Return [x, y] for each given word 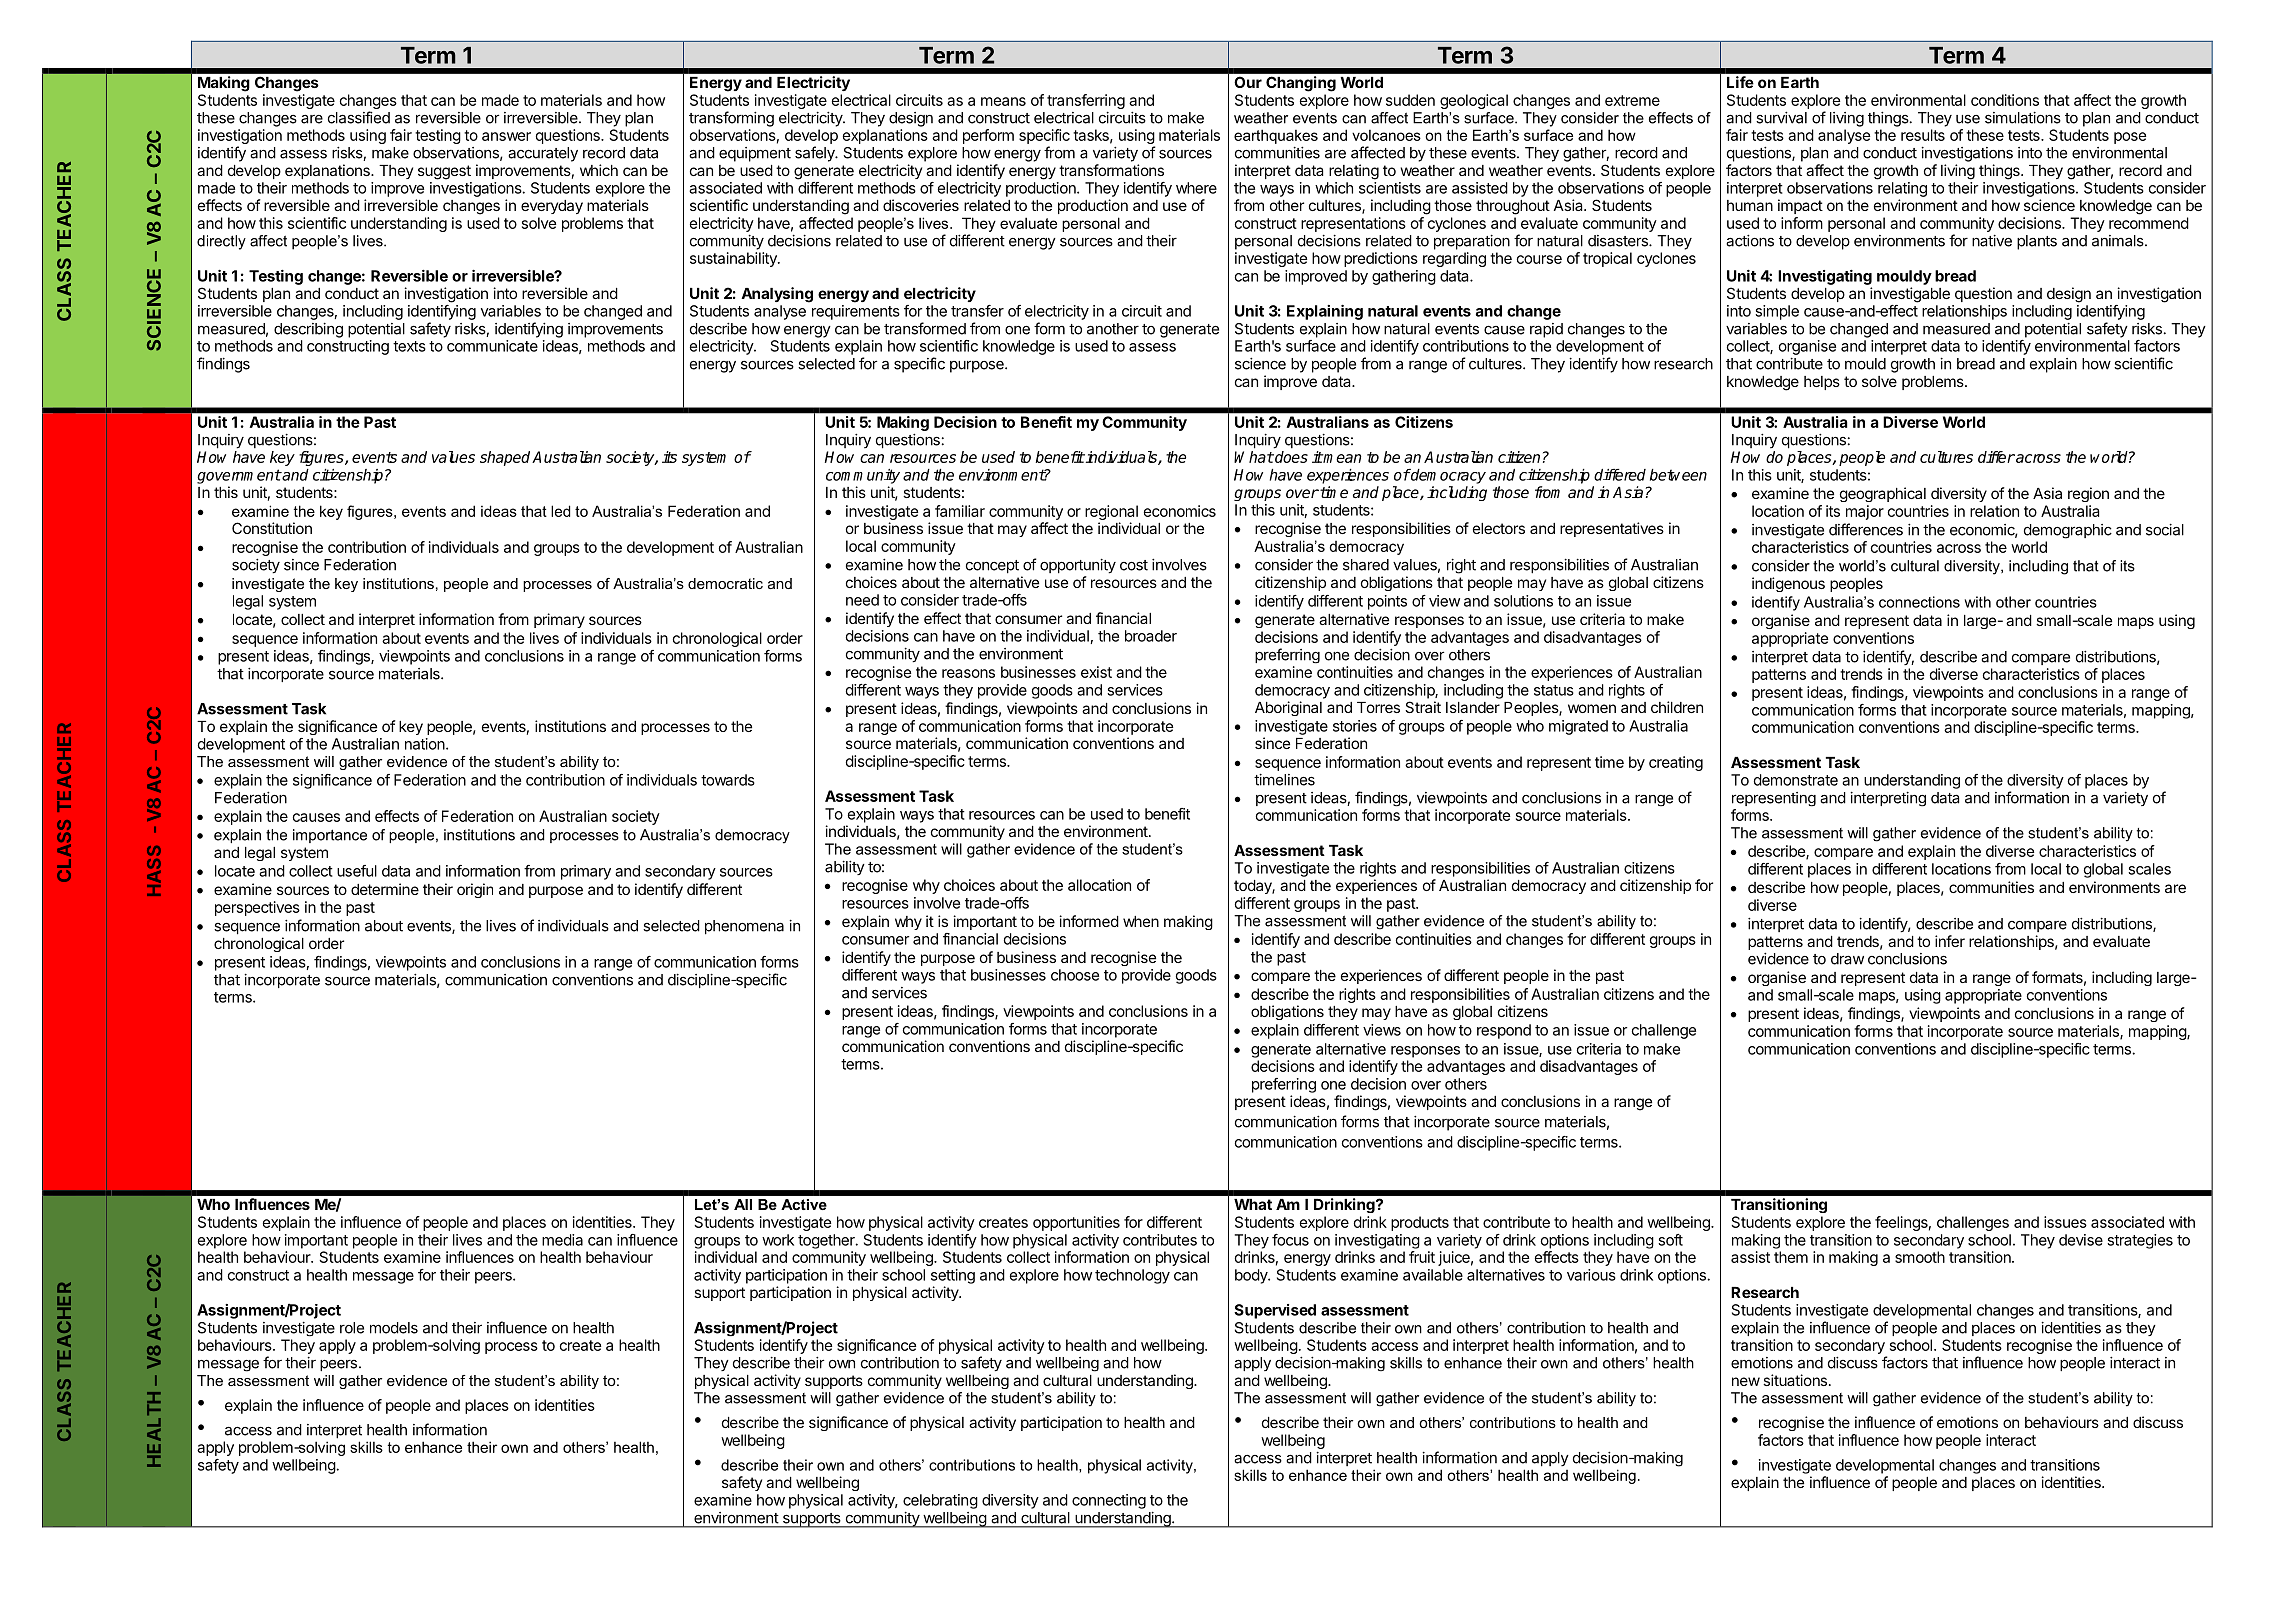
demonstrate [1796, 780]
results [1923, 135]
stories [1355, 726]
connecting [1109, 1501]
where [1196, 188]
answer [506, 136]
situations [1795, 1380]
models [394, 1328]
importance [330, 836]
